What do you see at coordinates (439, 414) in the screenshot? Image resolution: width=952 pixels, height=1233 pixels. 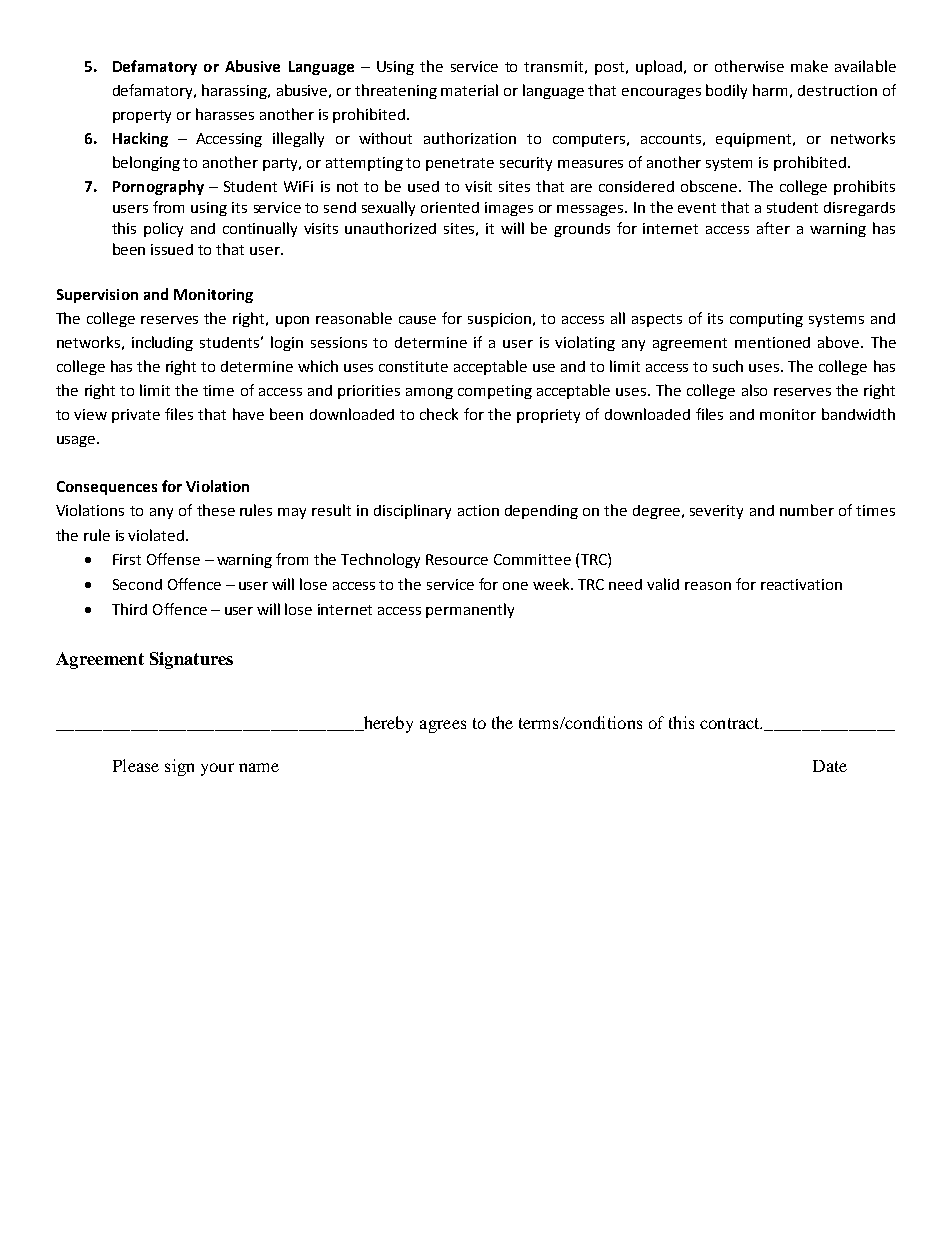 I see `check` at bounding box center [439, 414].
